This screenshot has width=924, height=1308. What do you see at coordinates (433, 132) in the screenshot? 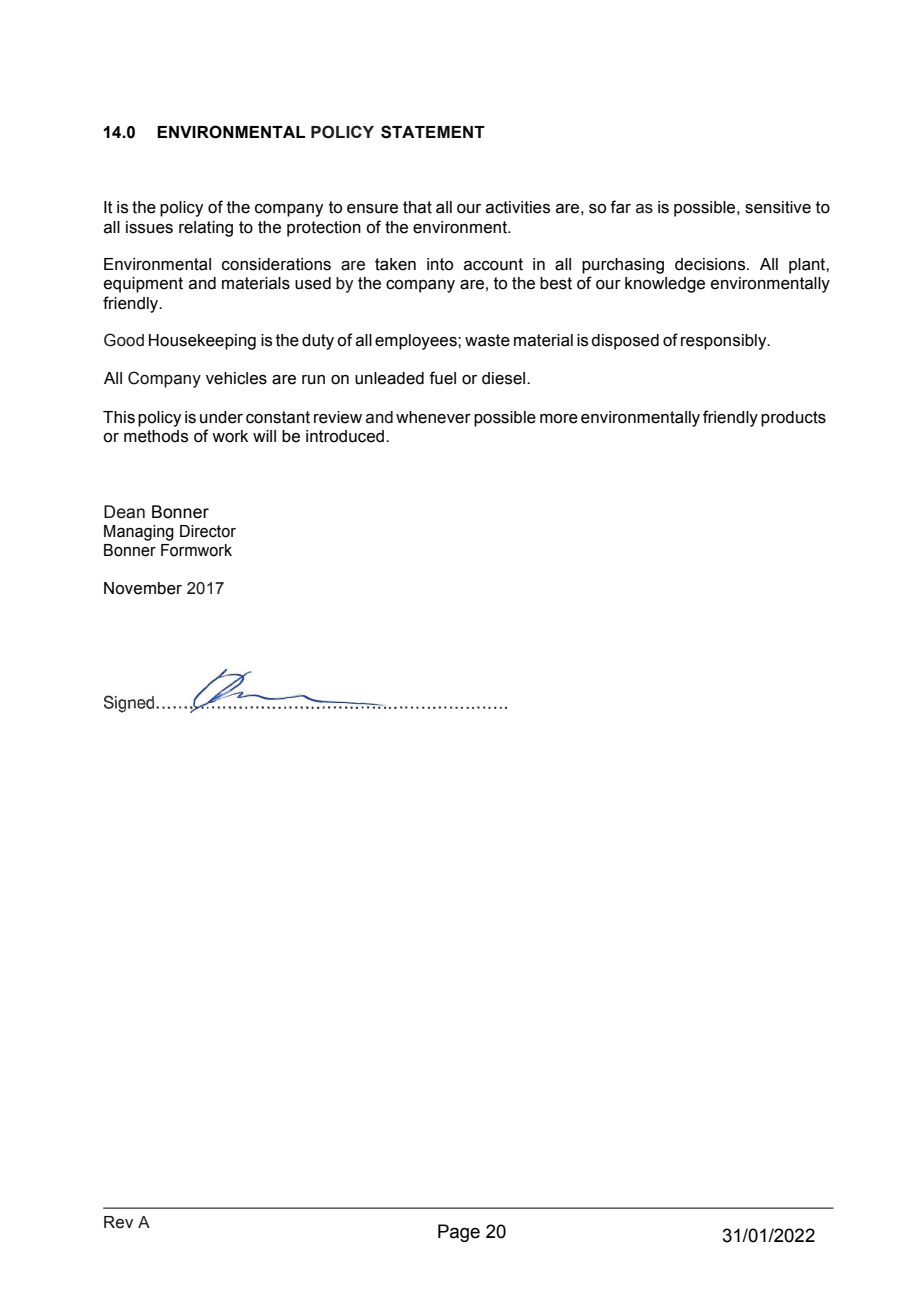
I see `STATEMENT` at bounding box center [433, 132].
